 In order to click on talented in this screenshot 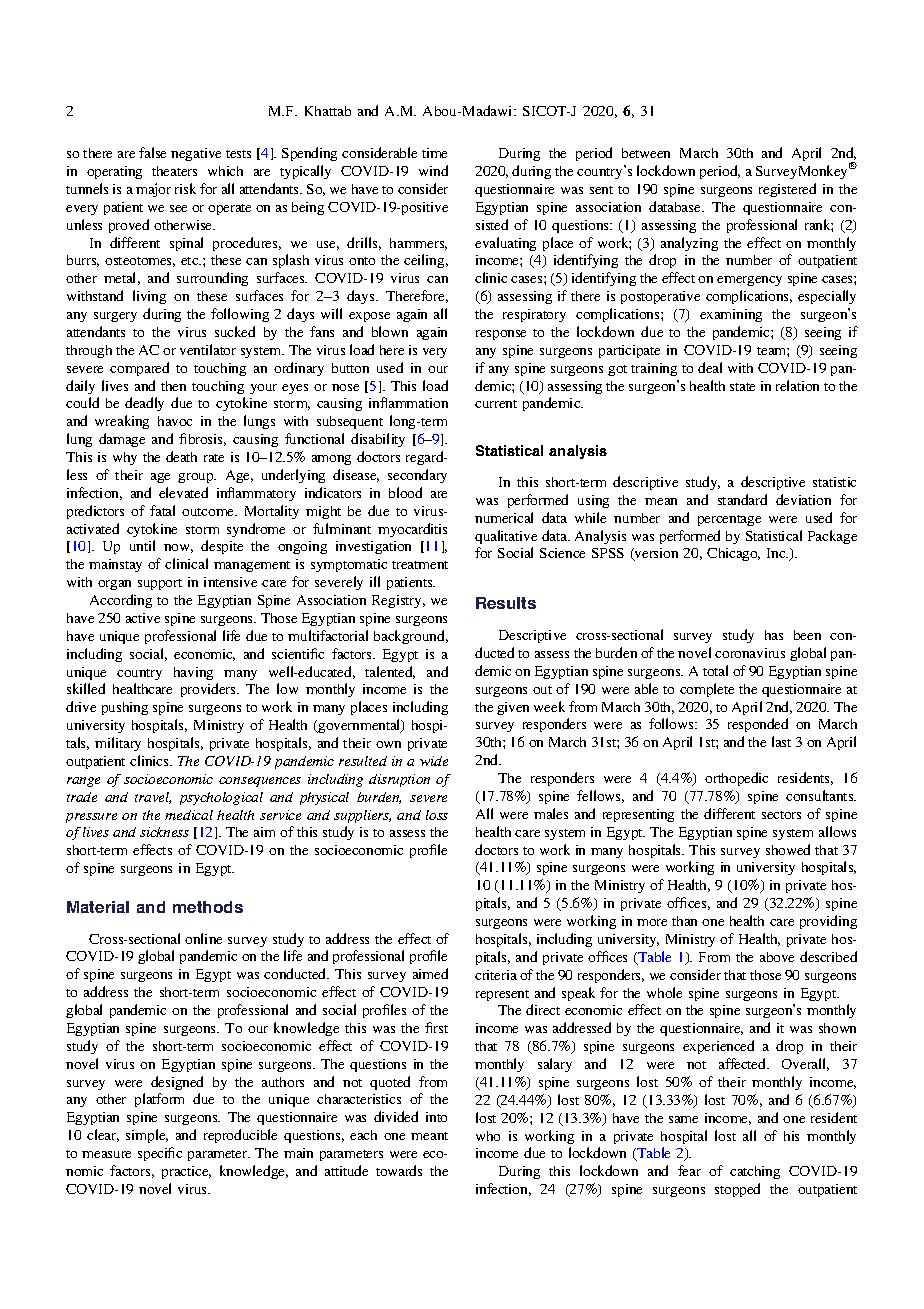, I will do `click(390, 672)`.
